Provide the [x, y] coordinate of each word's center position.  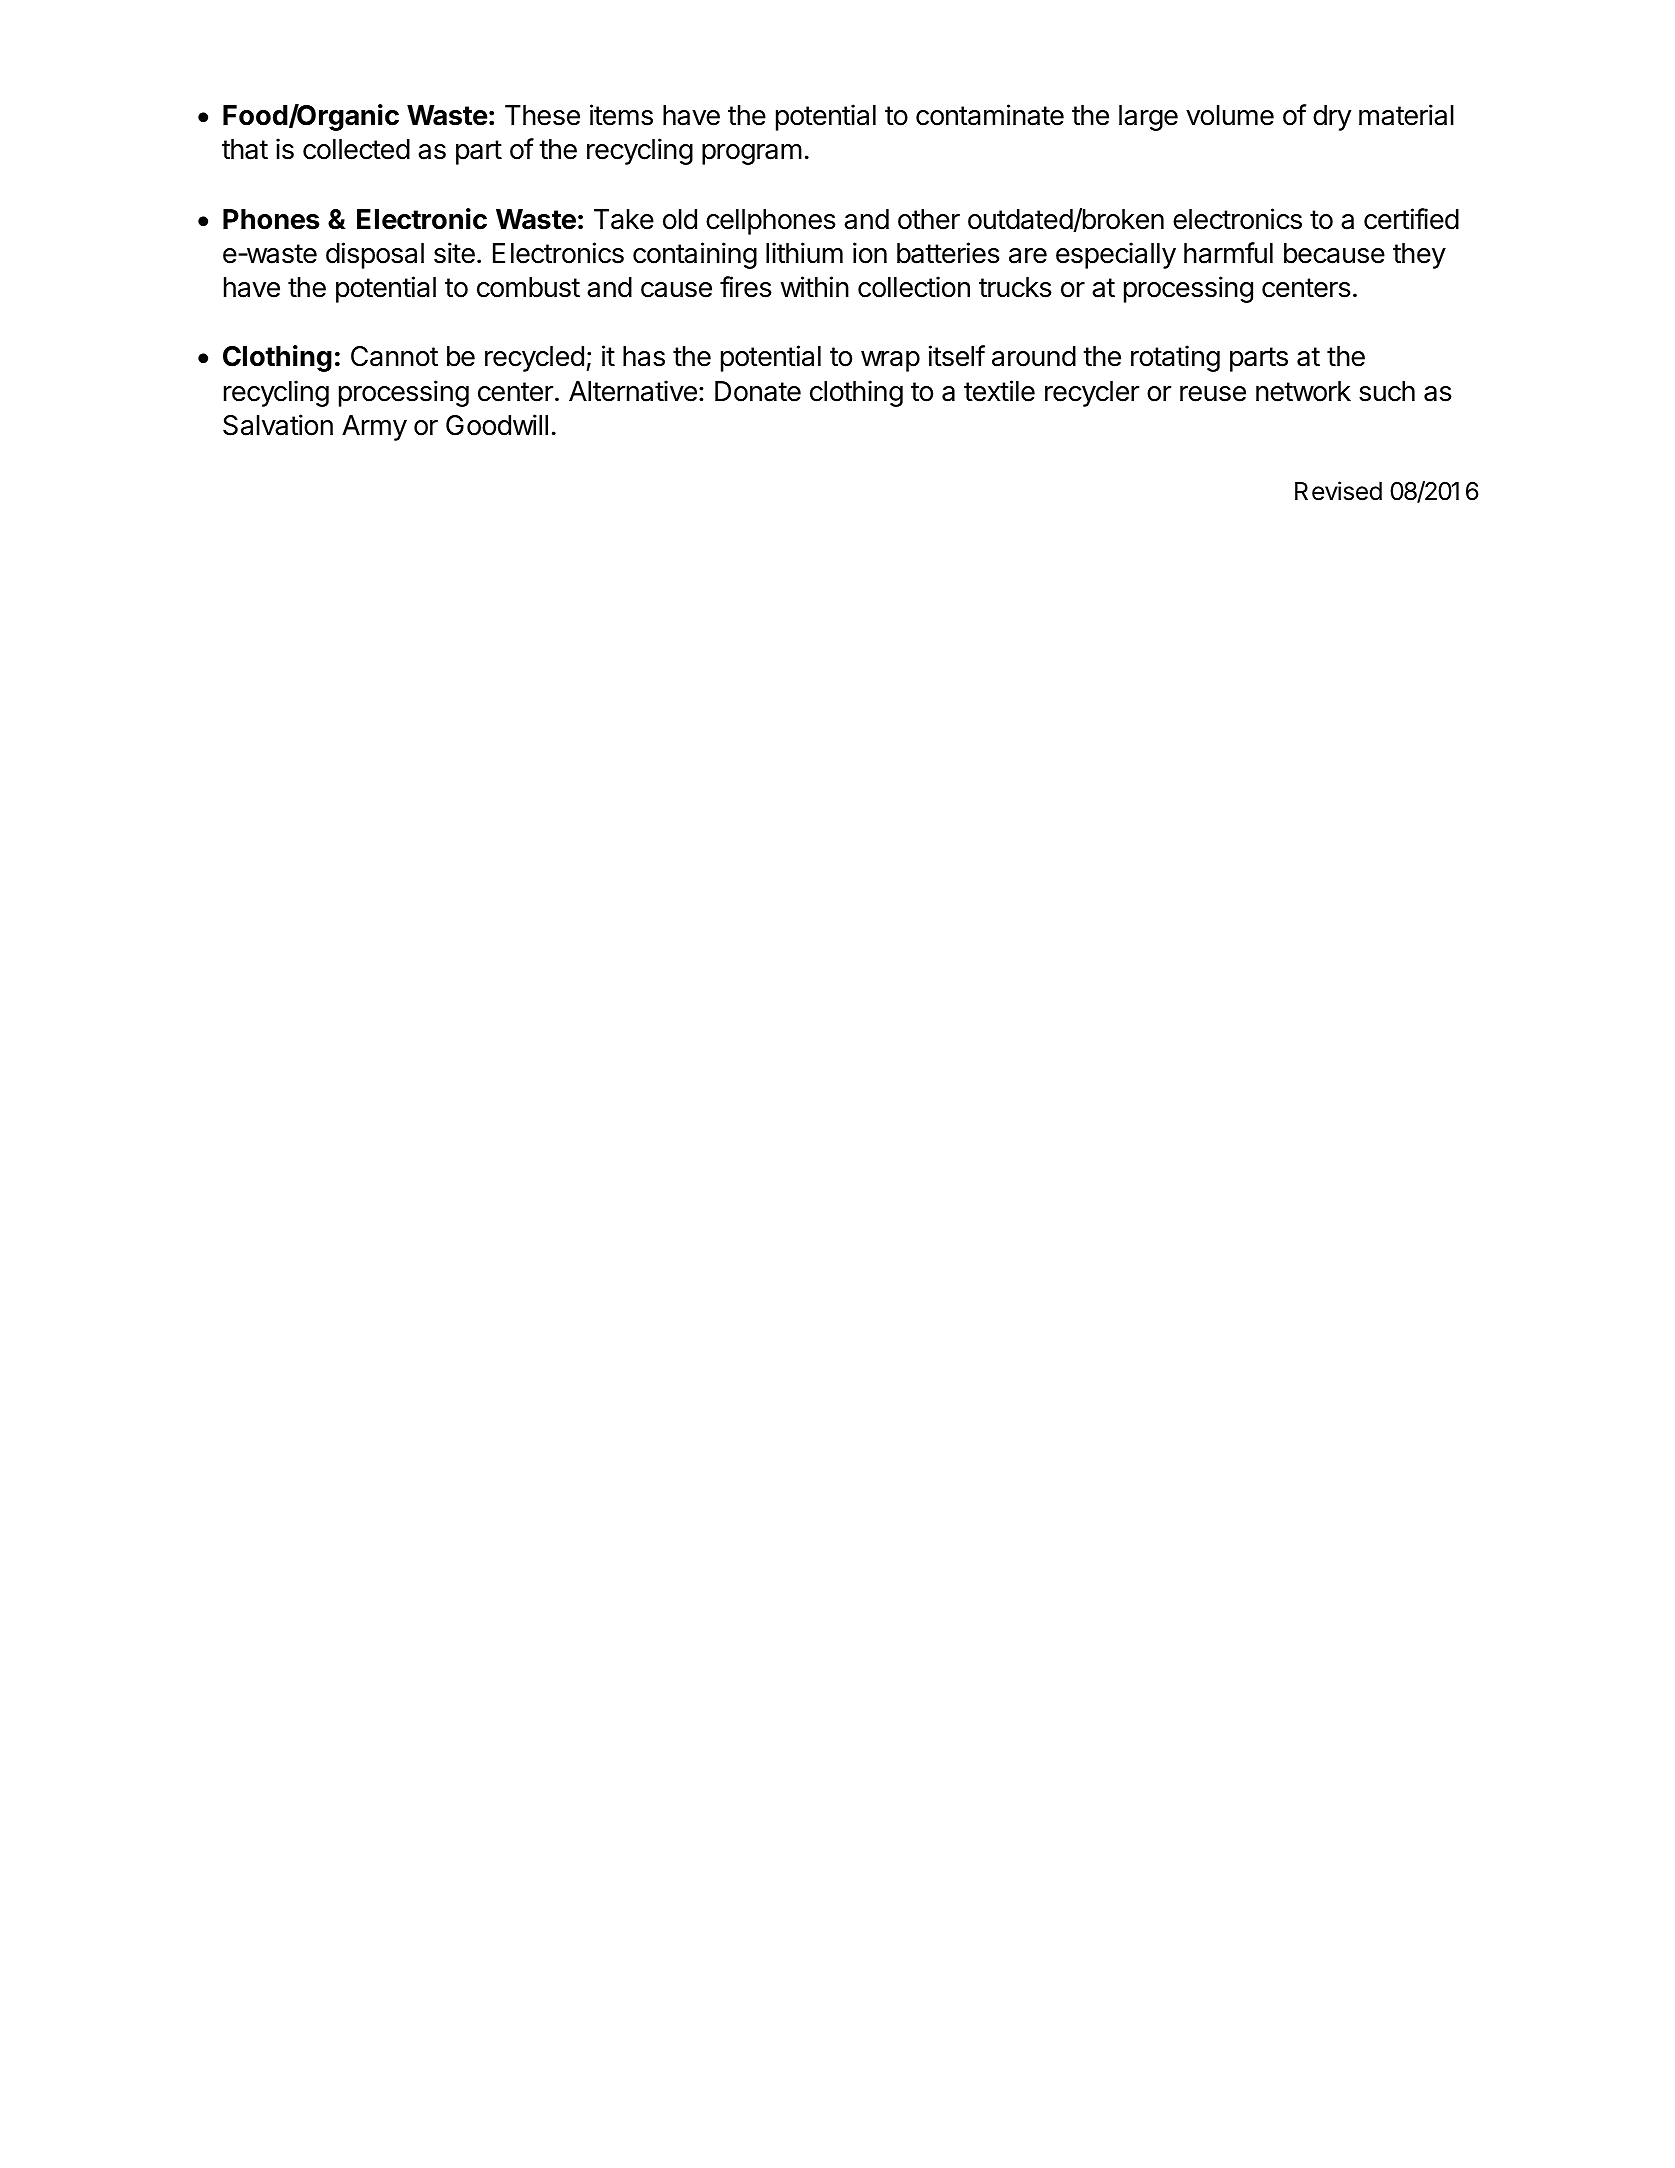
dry [1332, 118]
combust [528, 287]
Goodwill [497, 425]
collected [356, 149]
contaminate [990, 115]
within [815, 286]
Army [374, 428]
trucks [1015, 287]
